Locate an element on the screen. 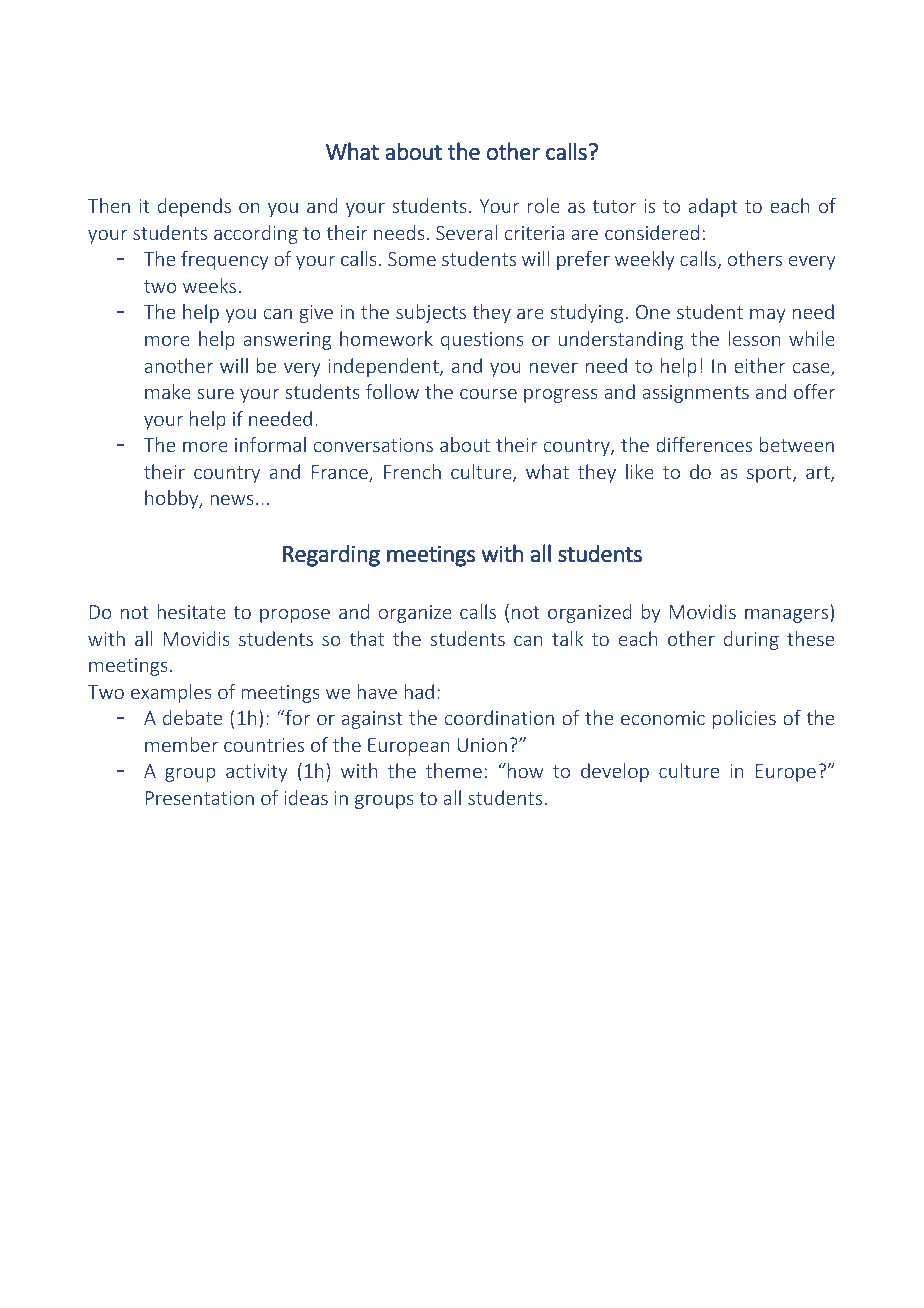  sure is located at coordinates (215, 394).
